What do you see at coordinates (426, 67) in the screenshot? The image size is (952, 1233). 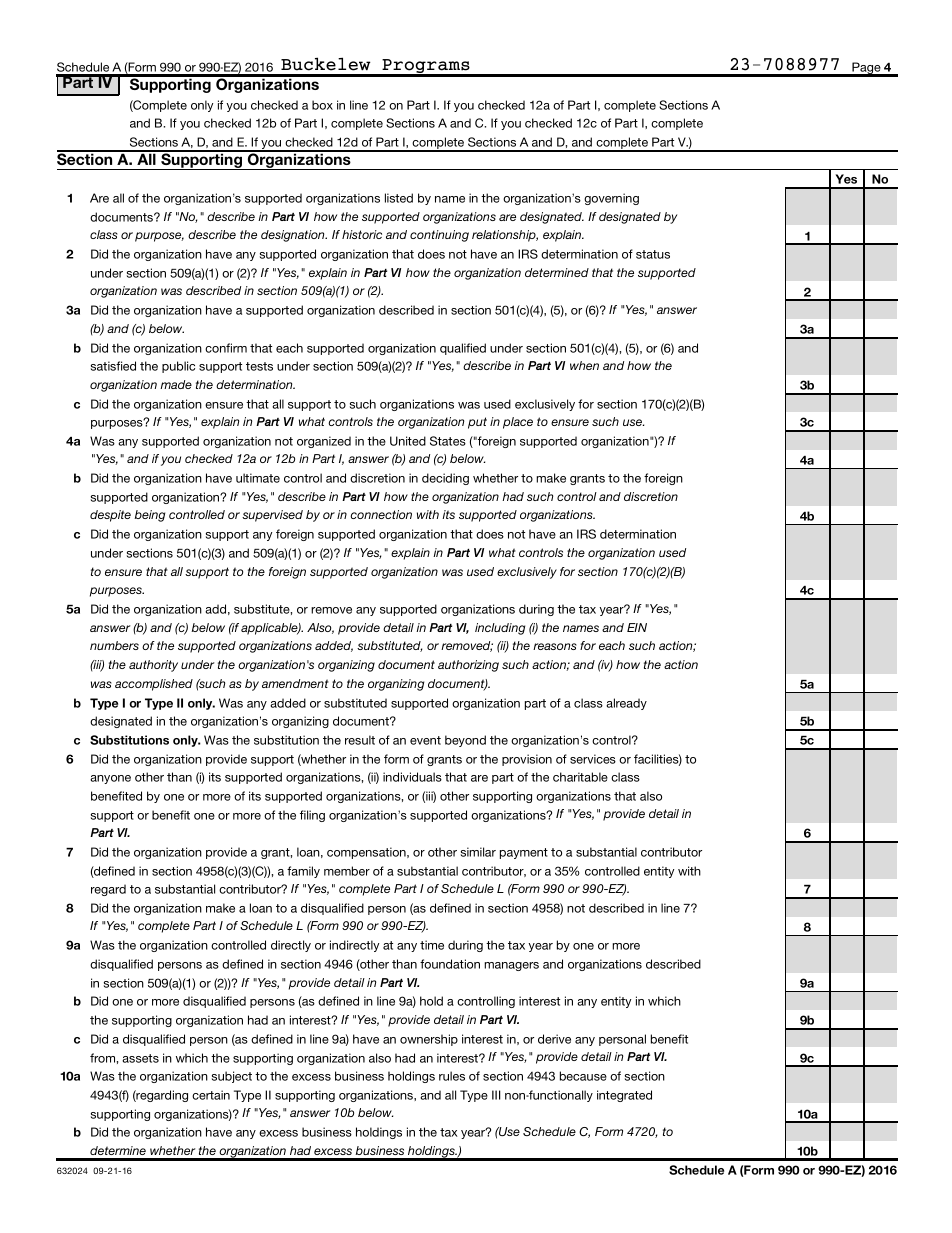 I see `Programs` at bounding box center [426, 67].
